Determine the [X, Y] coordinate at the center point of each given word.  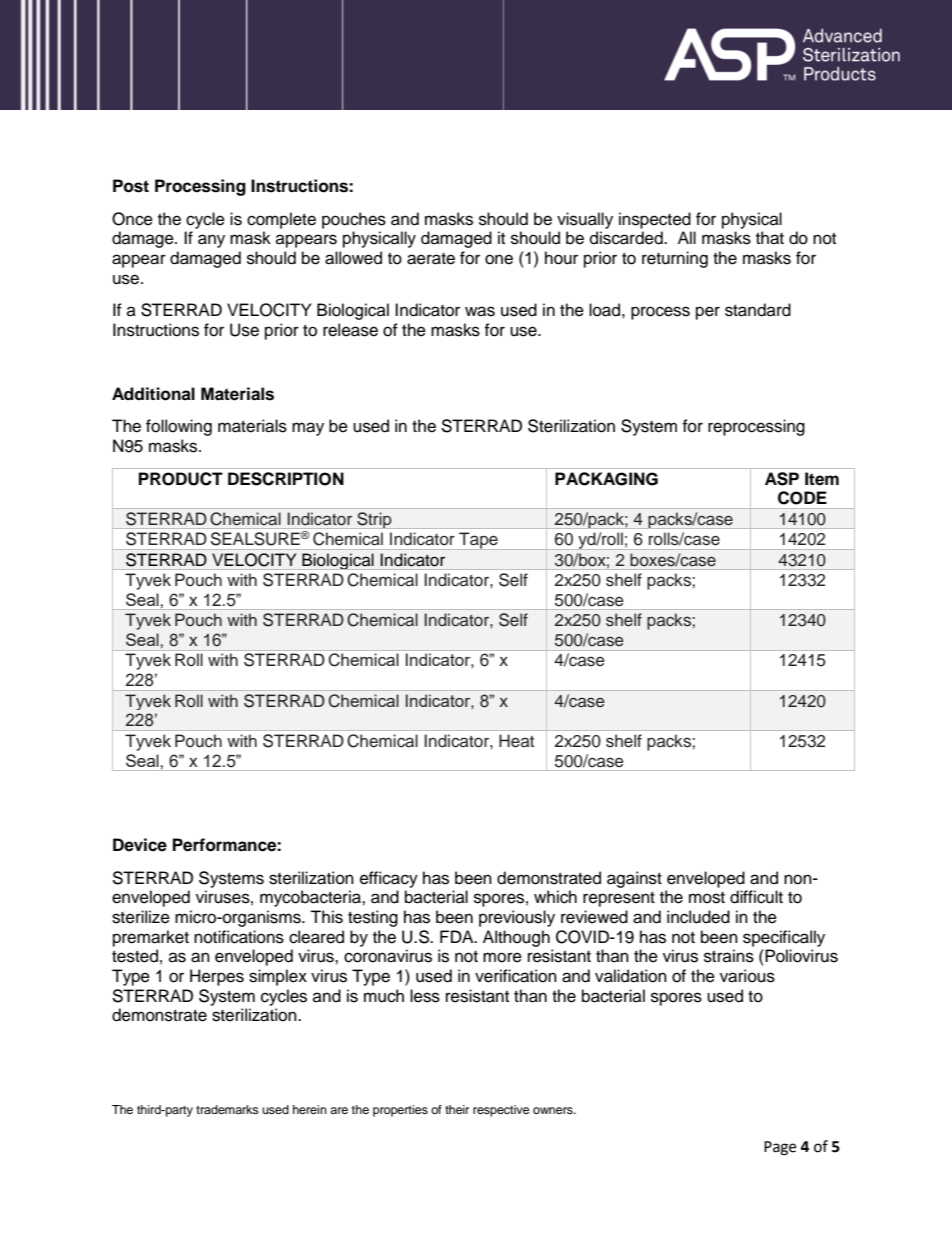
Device [140, 845]
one [499, 259]
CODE [802, 498]
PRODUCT [181, 479]
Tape [478, 541]
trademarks [227, 1109]
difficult [756, 897]
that [770, 238]
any [211, 241]
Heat [516, 741]
